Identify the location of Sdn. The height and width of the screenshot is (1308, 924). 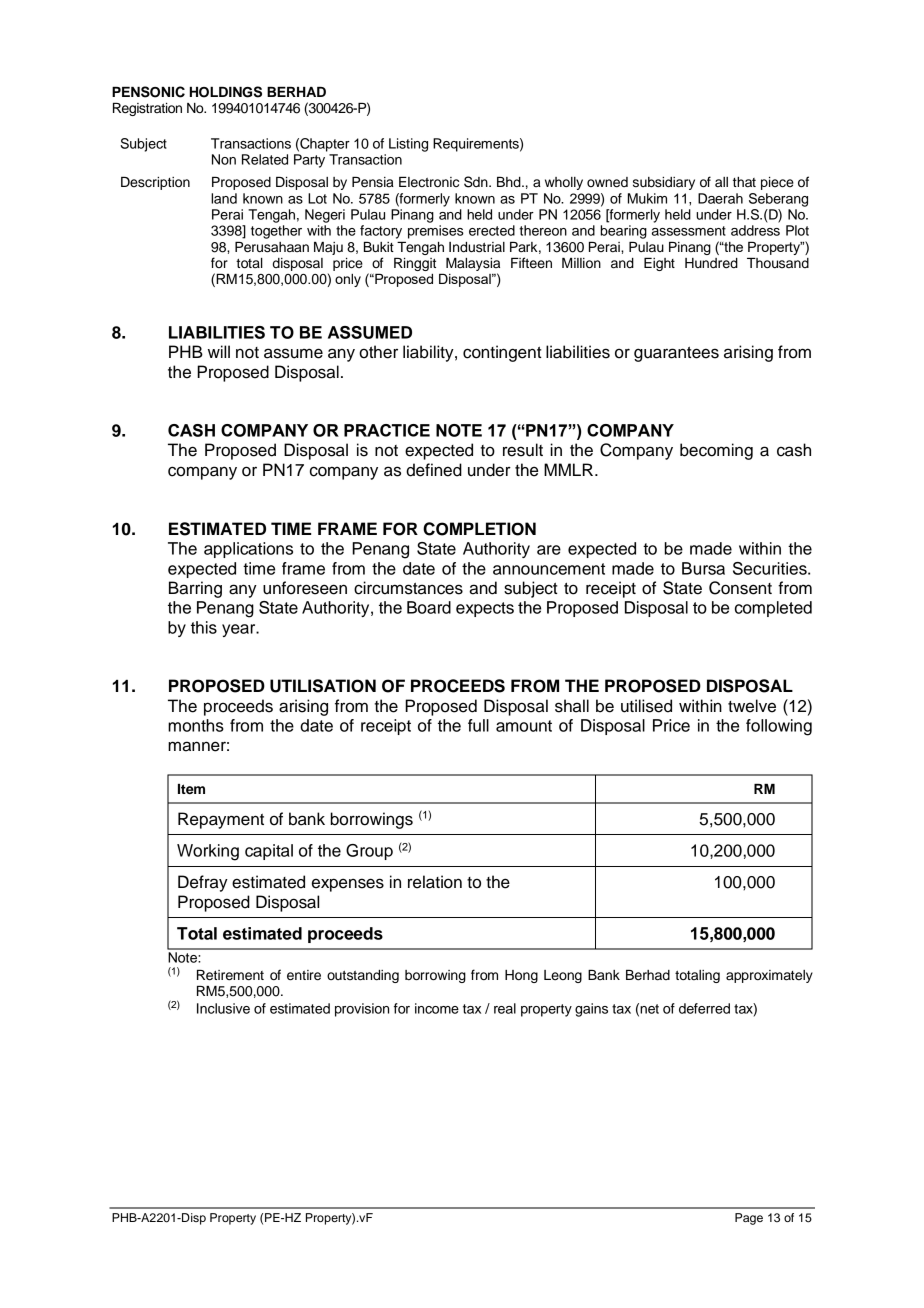
(477, 182).
